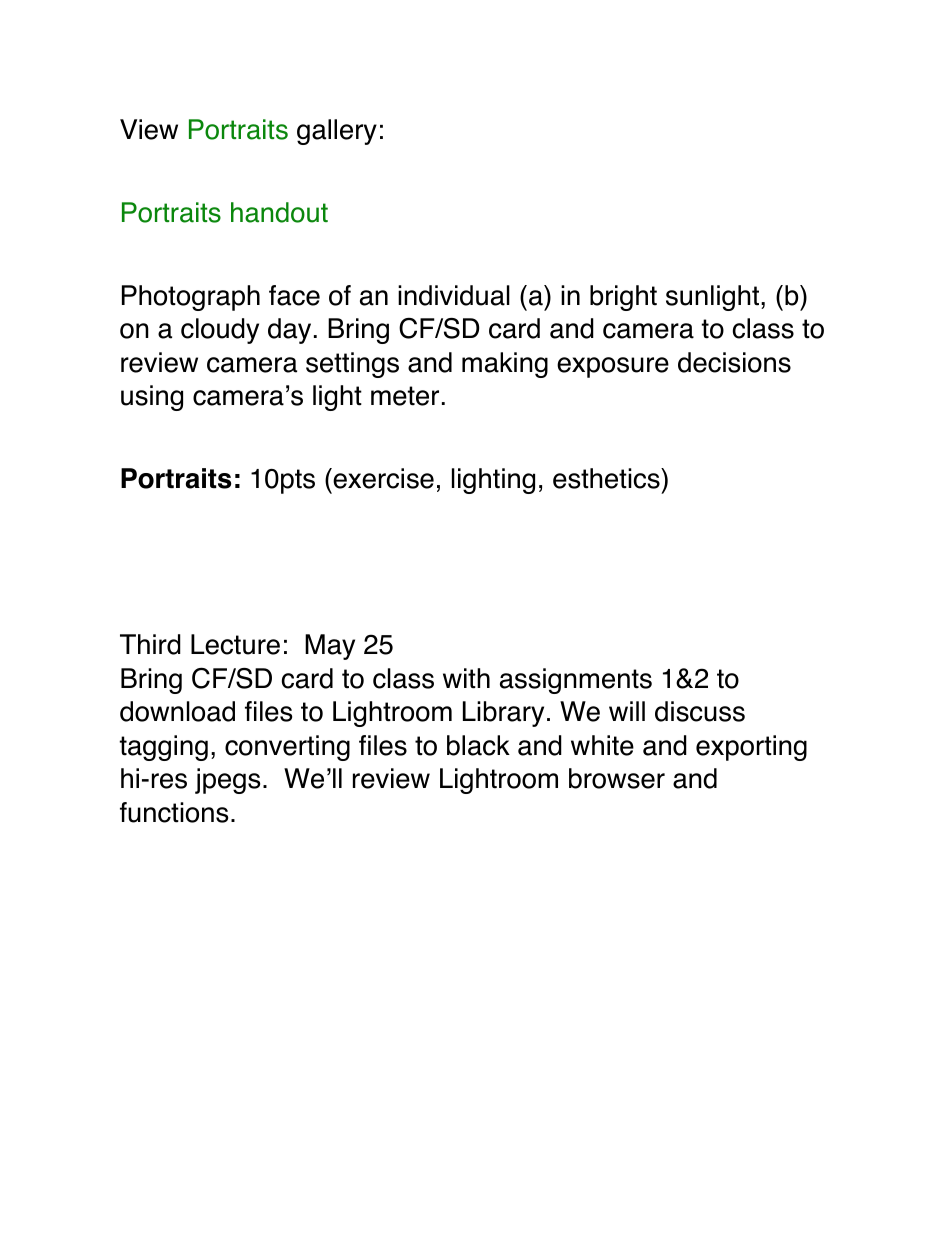  What do you see at coordinates (734, 362) in the document?
I see `decisions` at bounding box center [734, 362].
